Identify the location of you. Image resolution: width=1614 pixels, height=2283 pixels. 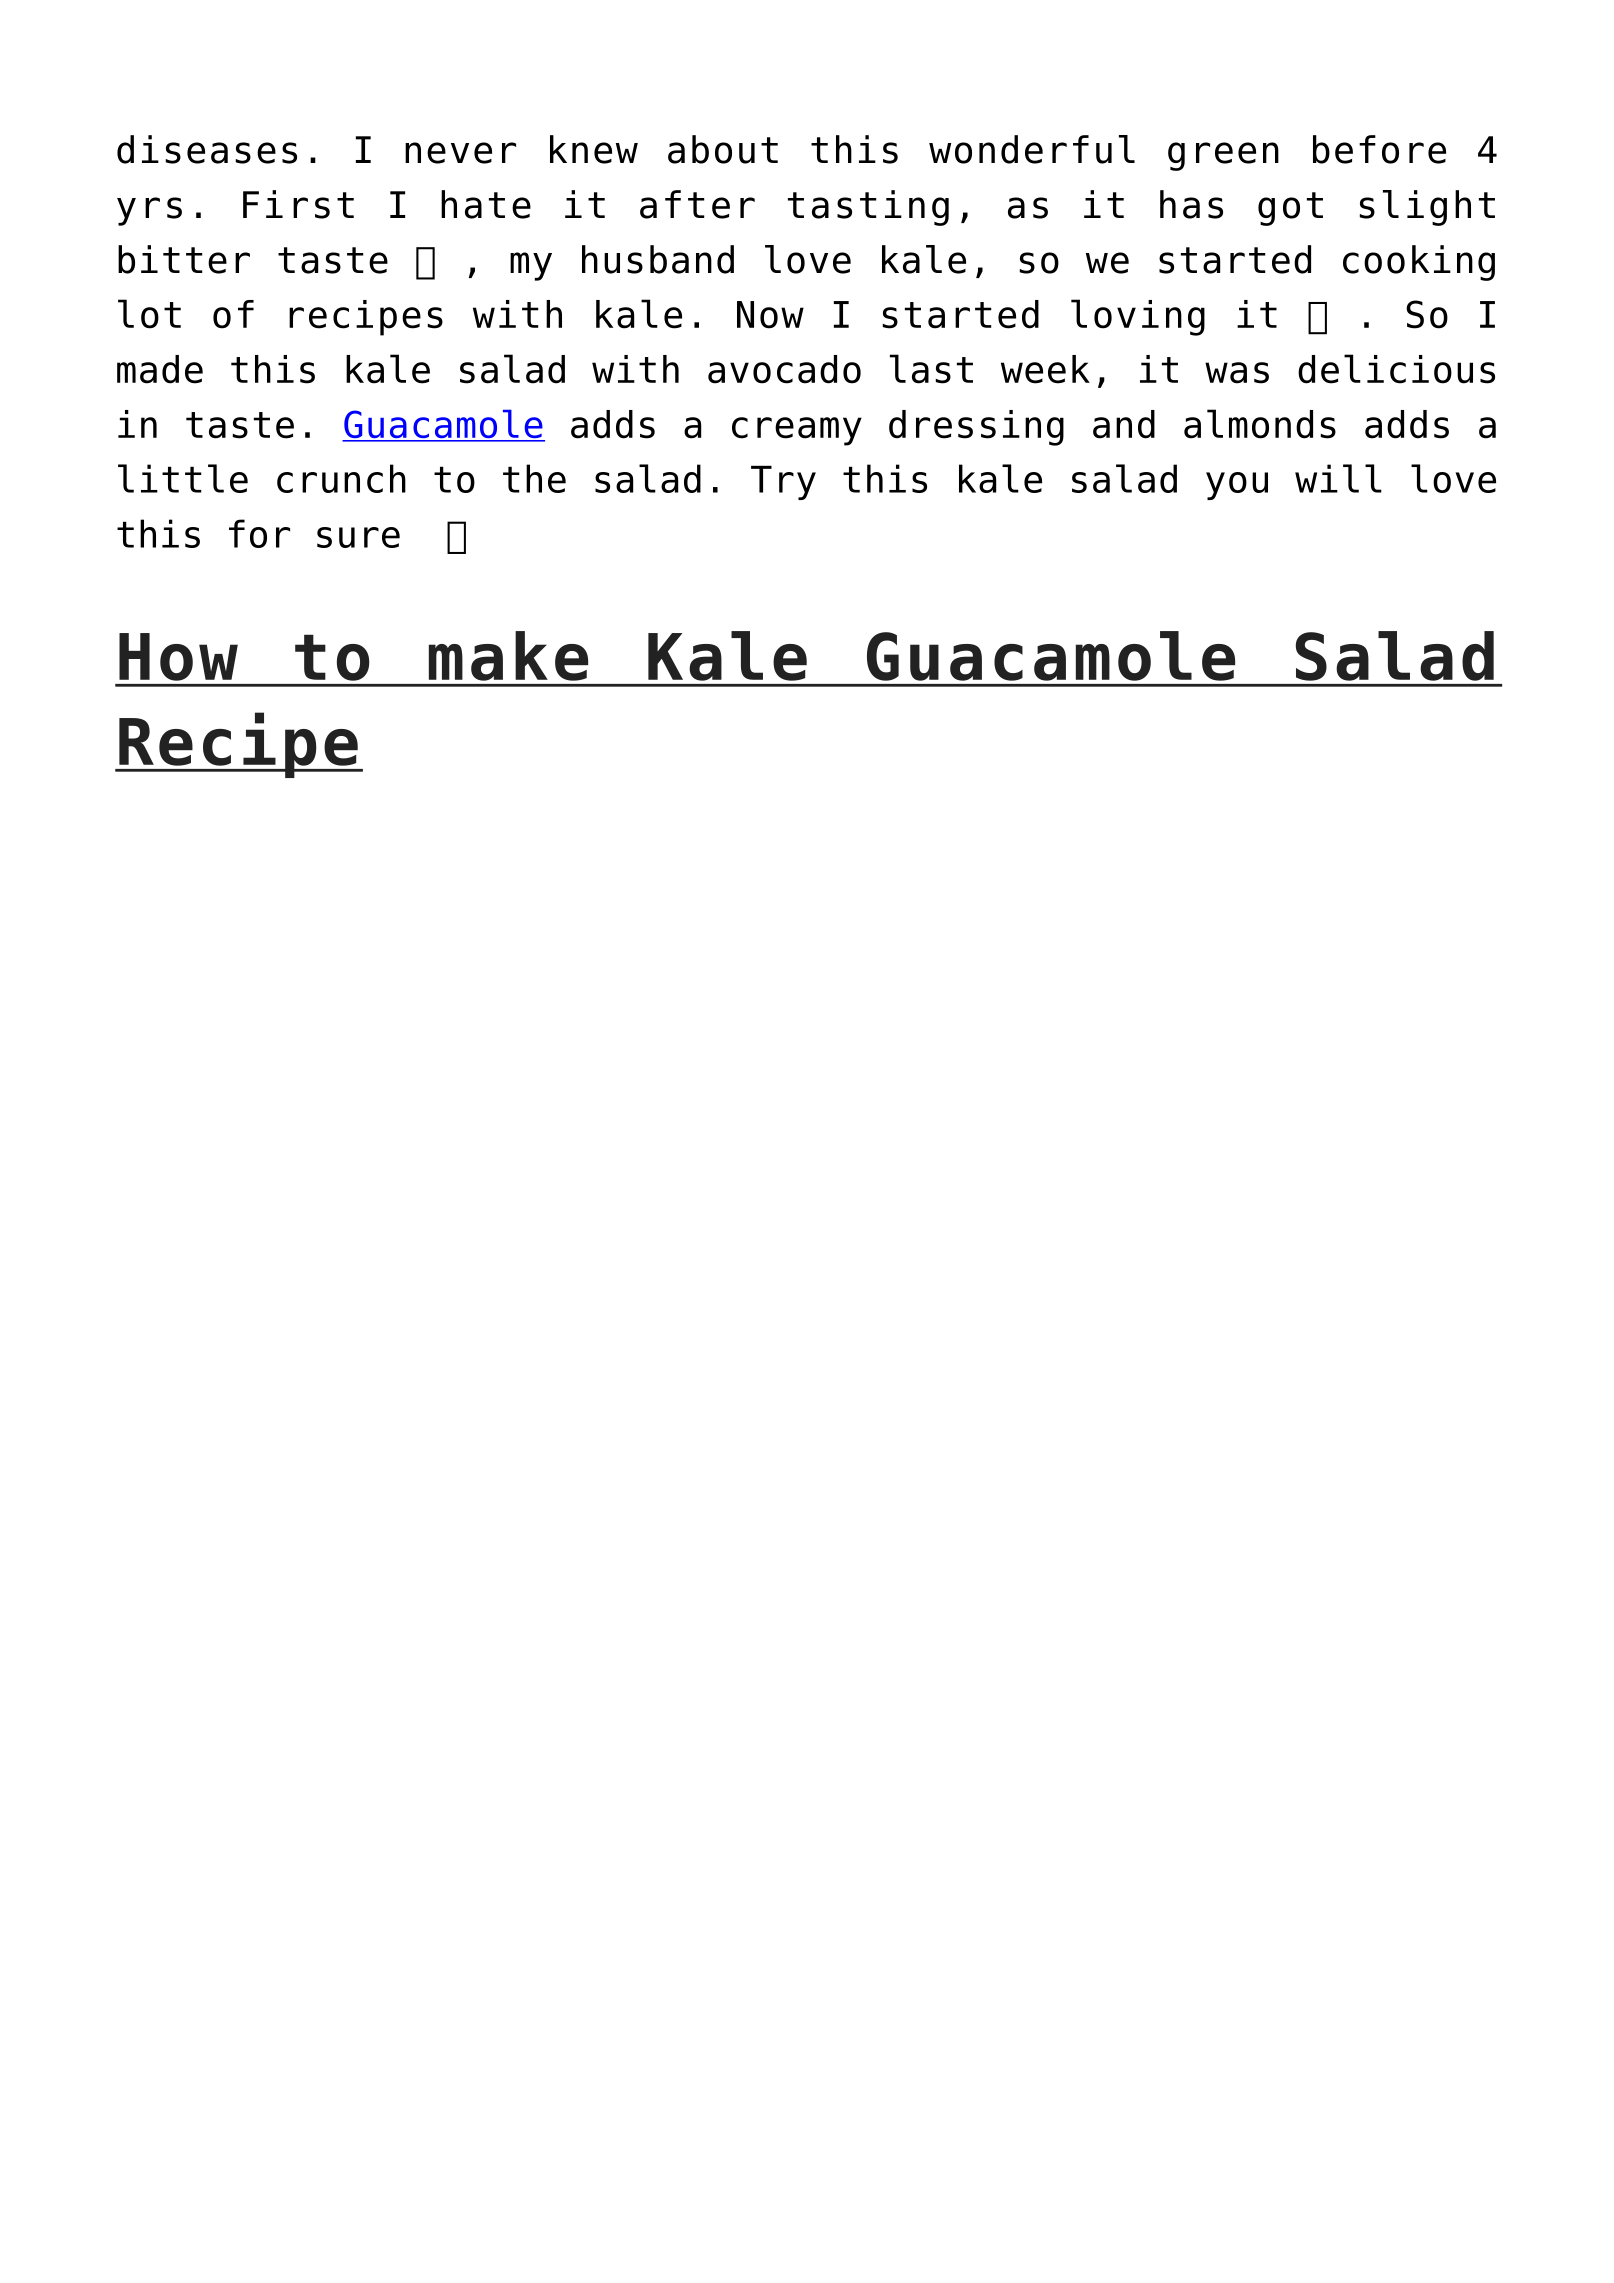
(1237, 486).
